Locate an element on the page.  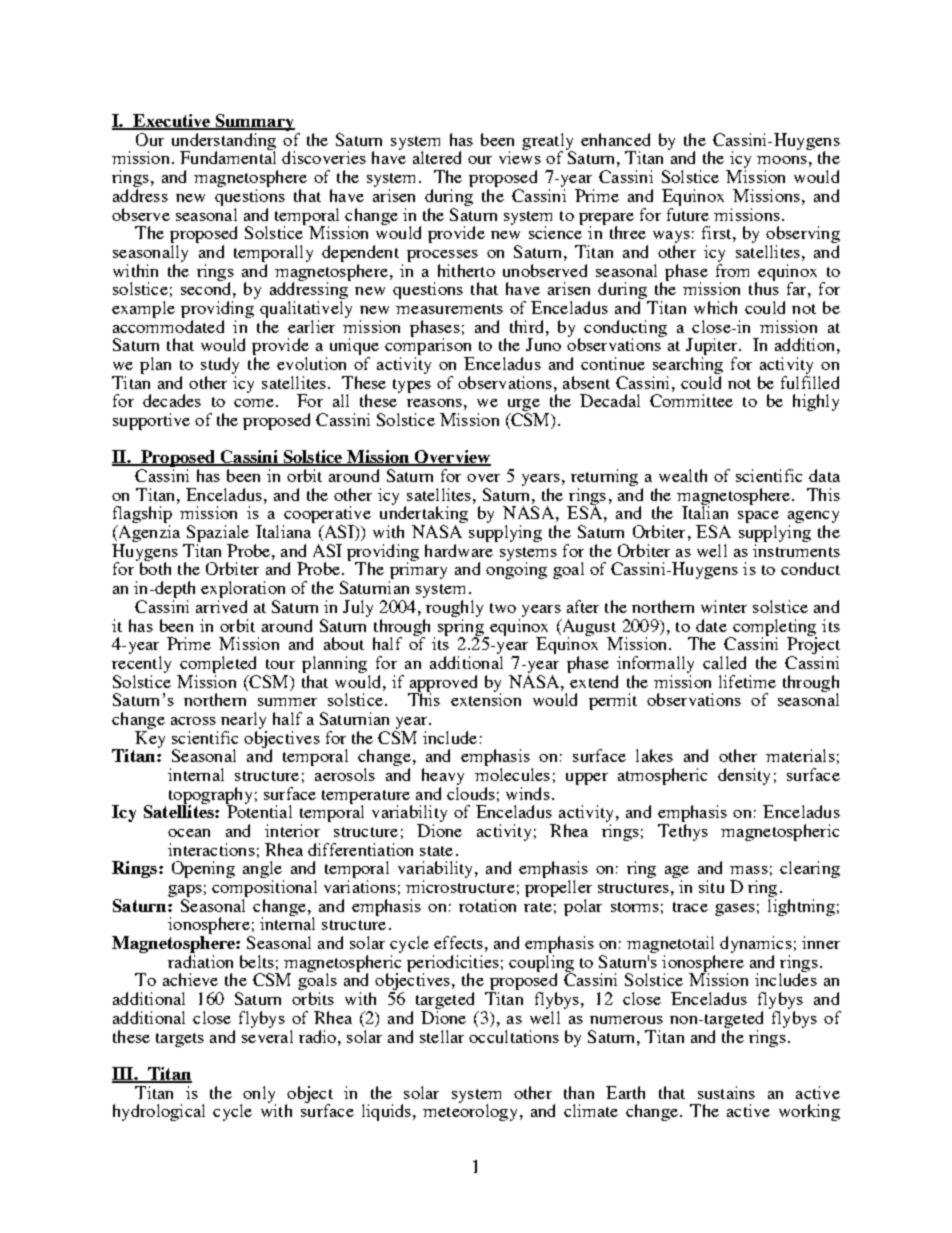
Fundamental is located at coordinates (228, 156).
